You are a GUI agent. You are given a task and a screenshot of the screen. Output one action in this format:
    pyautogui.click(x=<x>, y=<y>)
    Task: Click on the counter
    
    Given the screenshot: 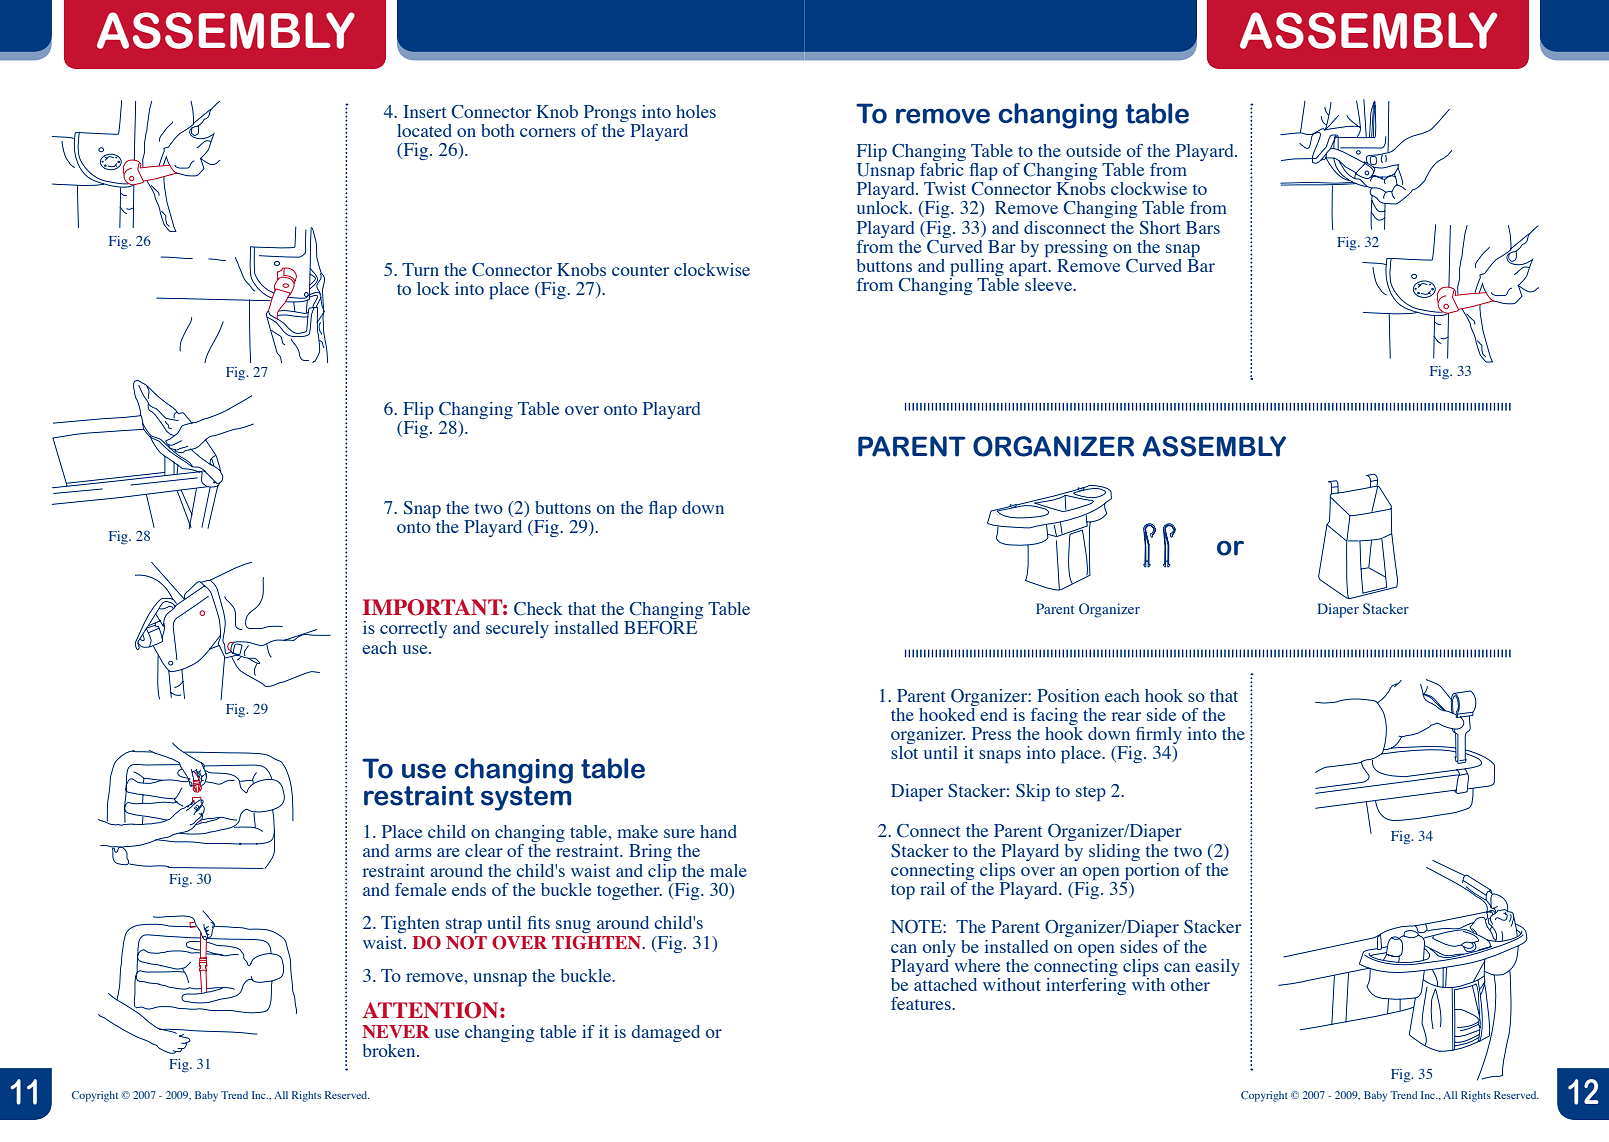 What is the action you would take?
    pyautogui.click(x=640, y=270)
